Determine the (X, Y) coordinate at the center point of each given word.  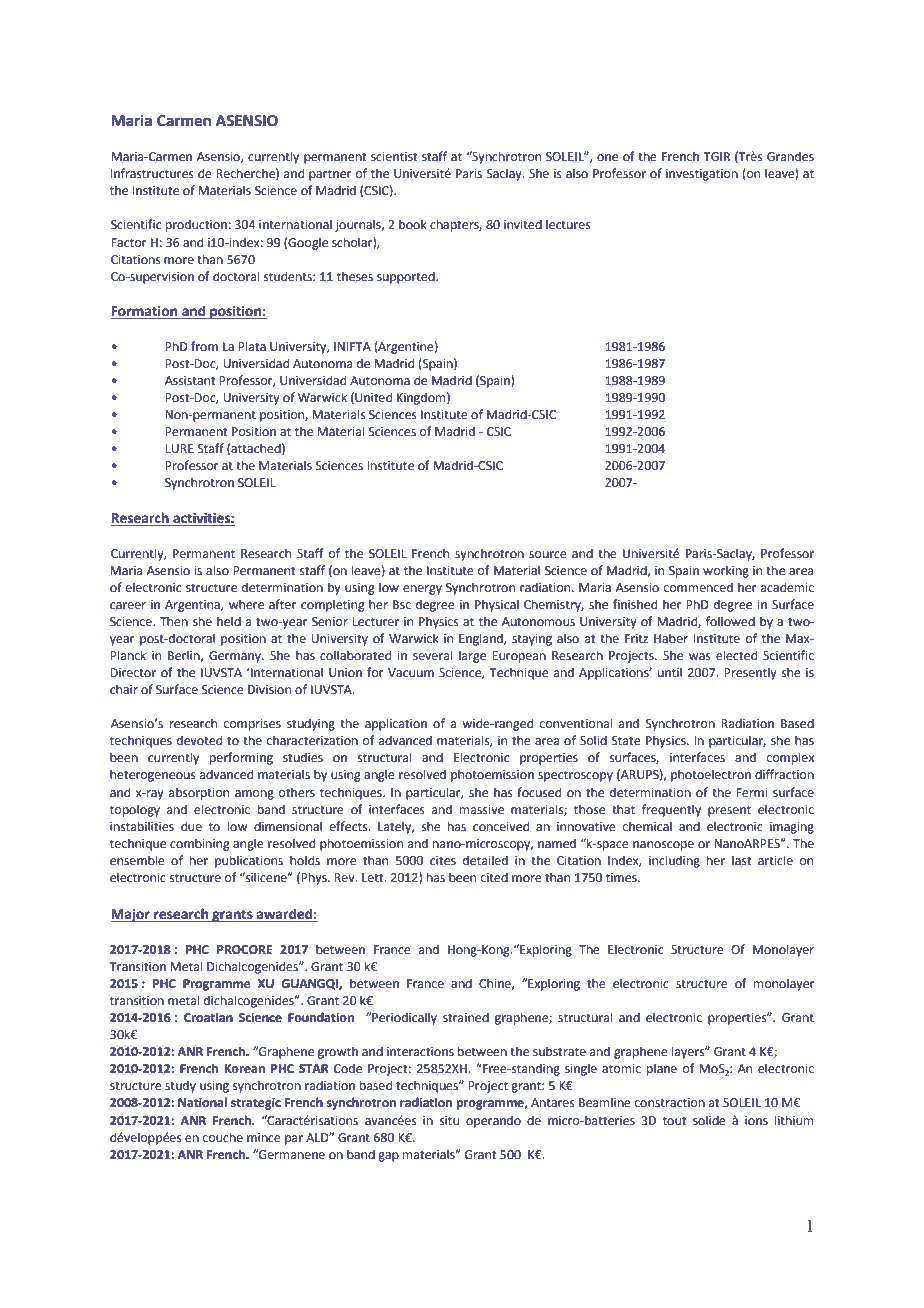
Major (131, 915)
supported (407, 277)
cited (494, 877)
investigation (702, 175)
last (742, 860)
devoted (199, 740)
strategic (256, 1104)
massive (482, 810)
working (726, 571)
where (246, 604)
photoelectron (711, 775)
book (413, 224)
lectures (568, 224)
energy (422, 590)
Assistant (190, 380)
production (196, 225)
